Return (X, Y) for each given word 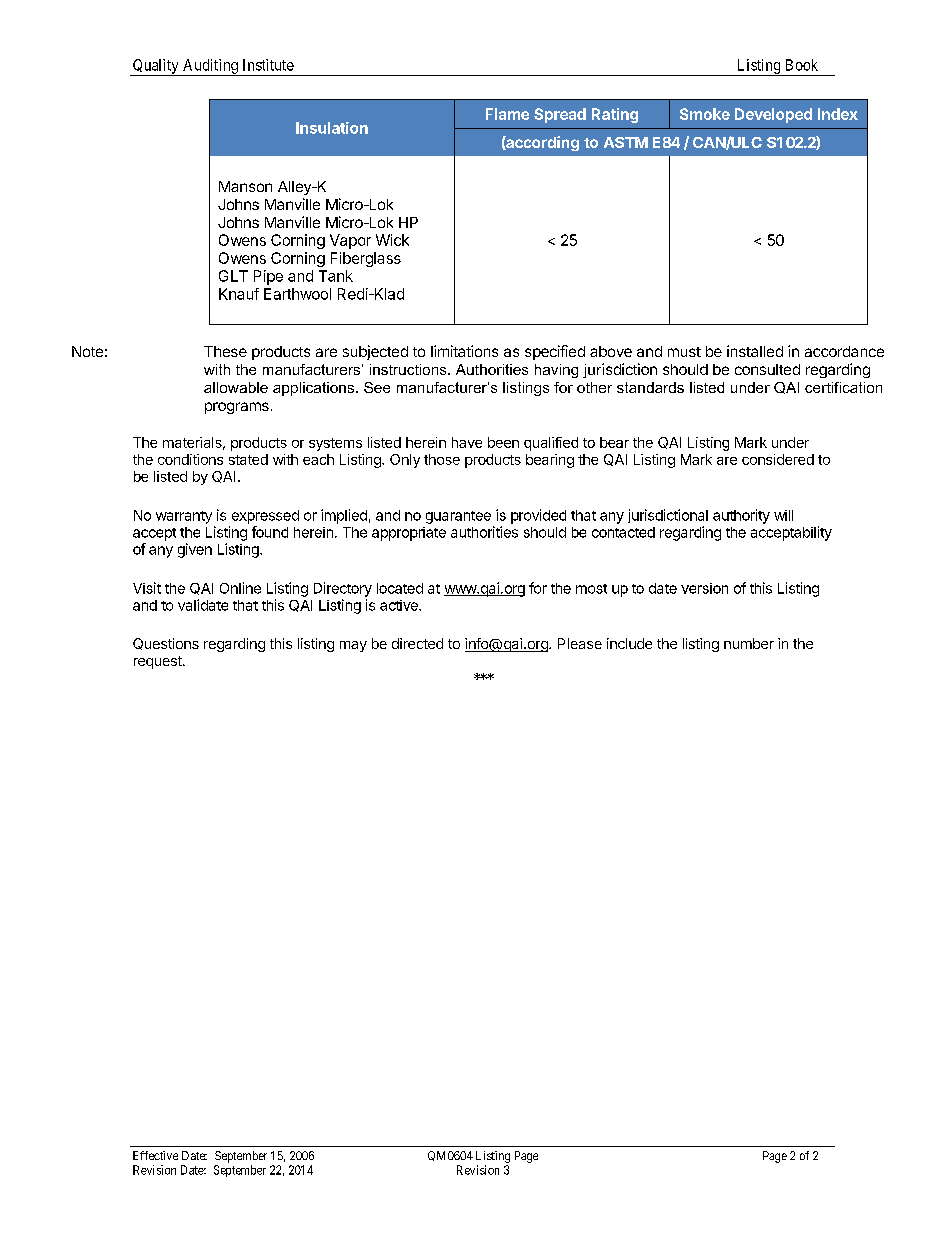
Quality (156, 67)
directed (417, 643)
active (400, 605)
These (225, 351)
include (629, 643)
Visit (147, 588)
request (159, 662)
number (749, 643)
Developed (773, 115)
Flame (507, 114)
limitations (464, 351)
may (353, 646)
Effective (155, 1155)
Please (580, 643)
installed (755, 351)
